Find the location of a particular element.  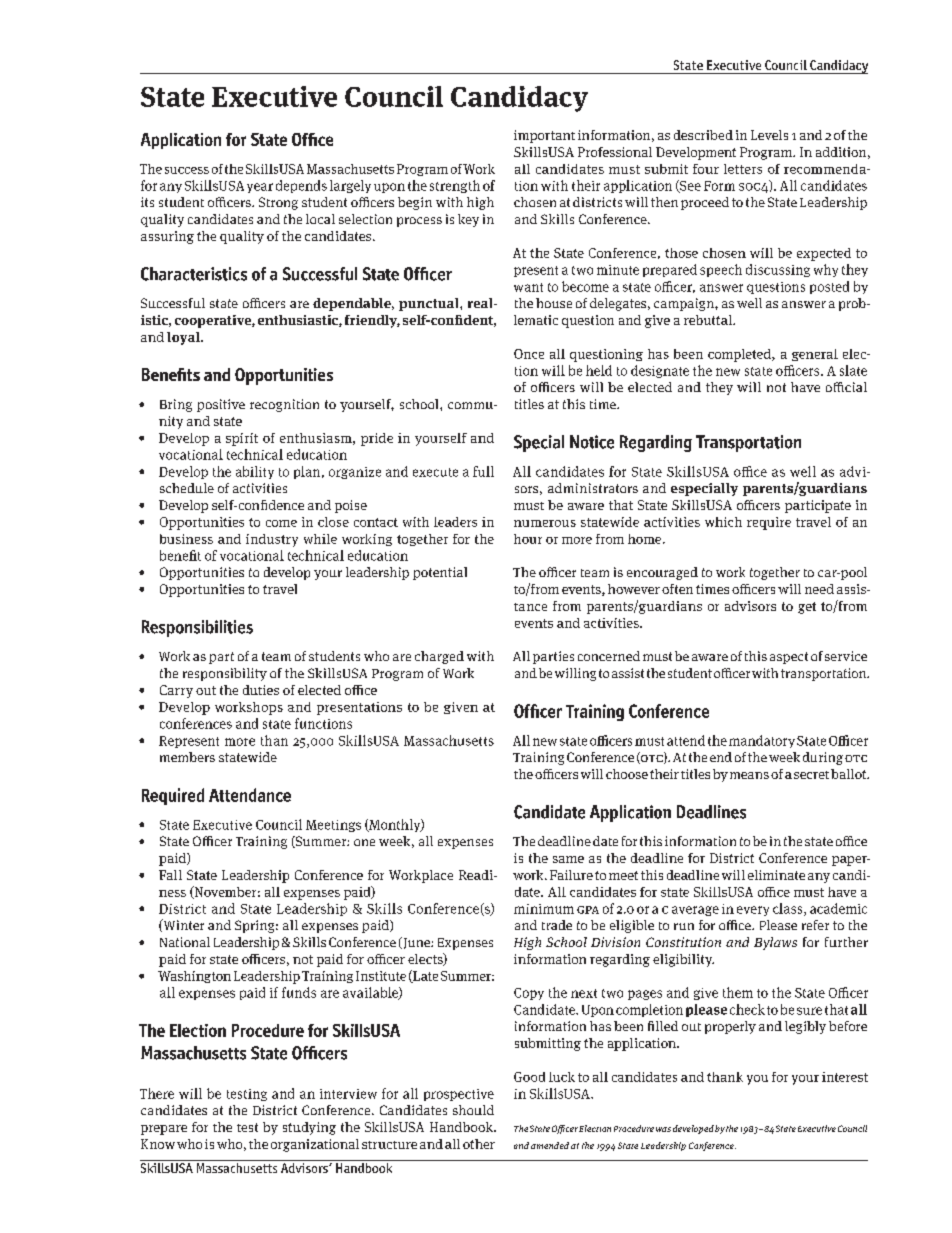

which is located at coordinates (723, 522).
